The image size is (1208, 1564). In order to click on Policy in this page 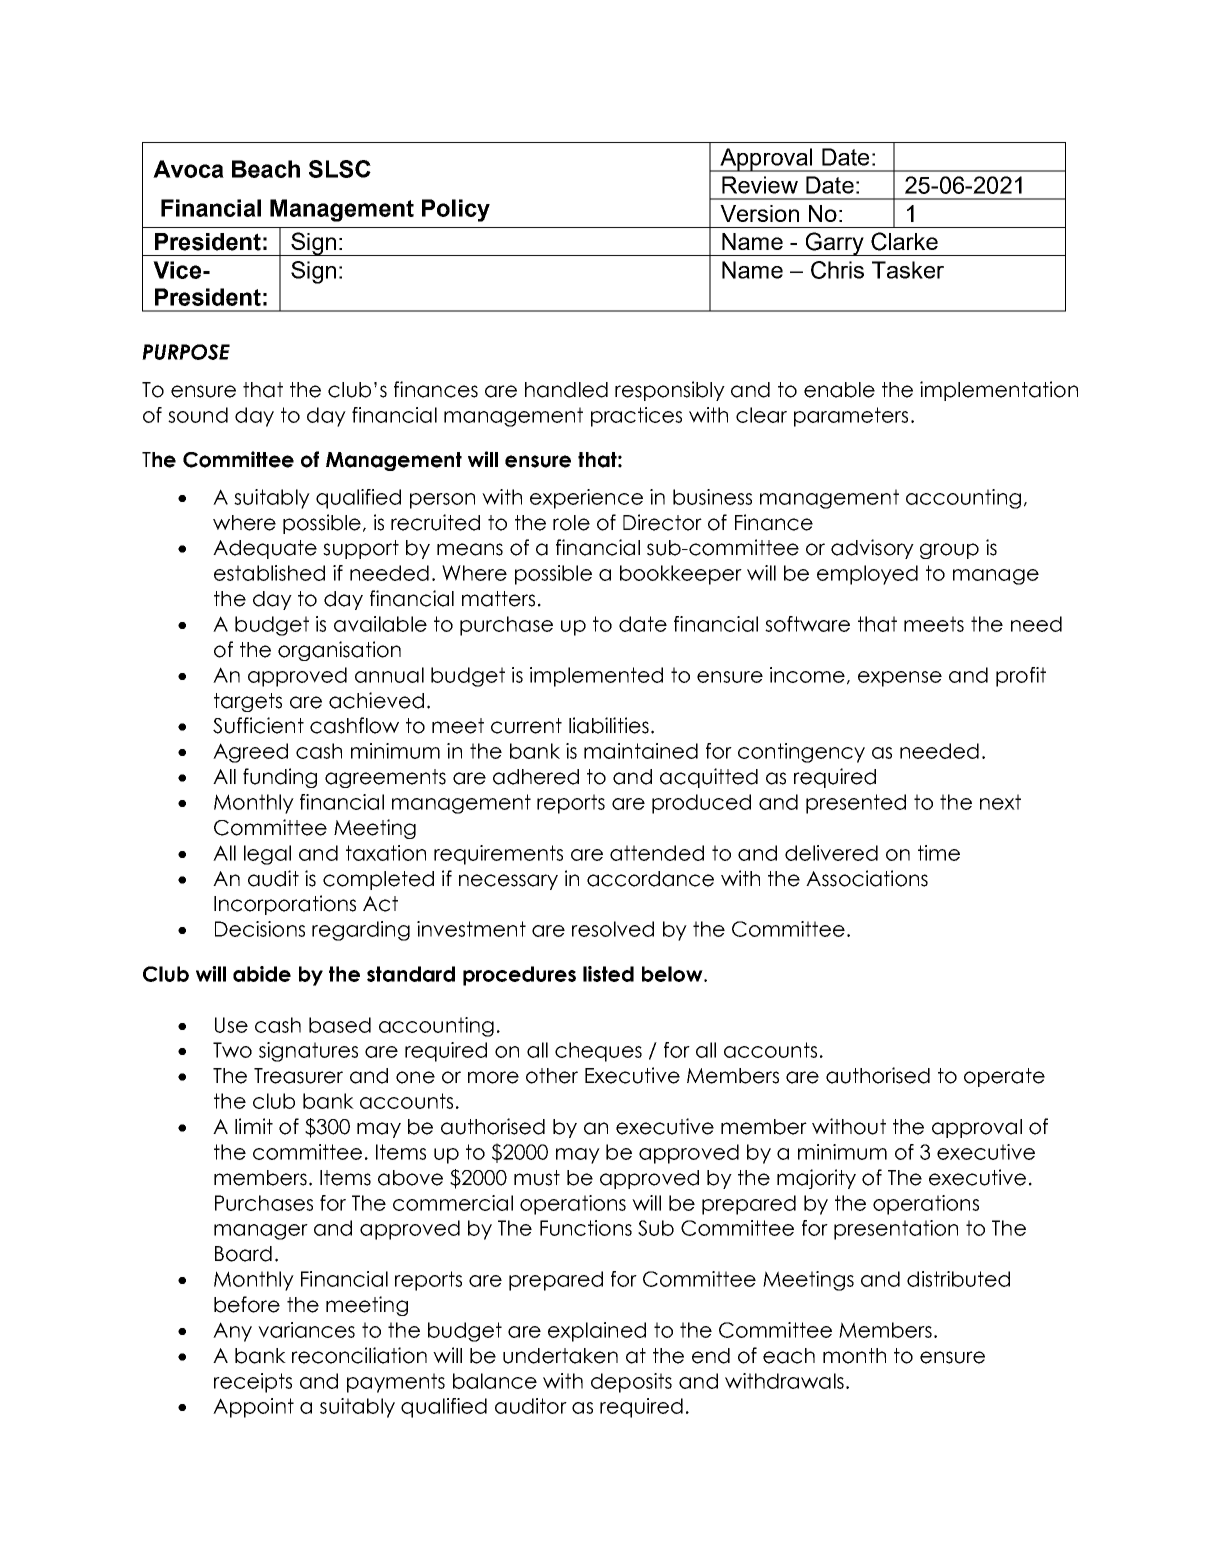, I will do `click(456, 210)`.
